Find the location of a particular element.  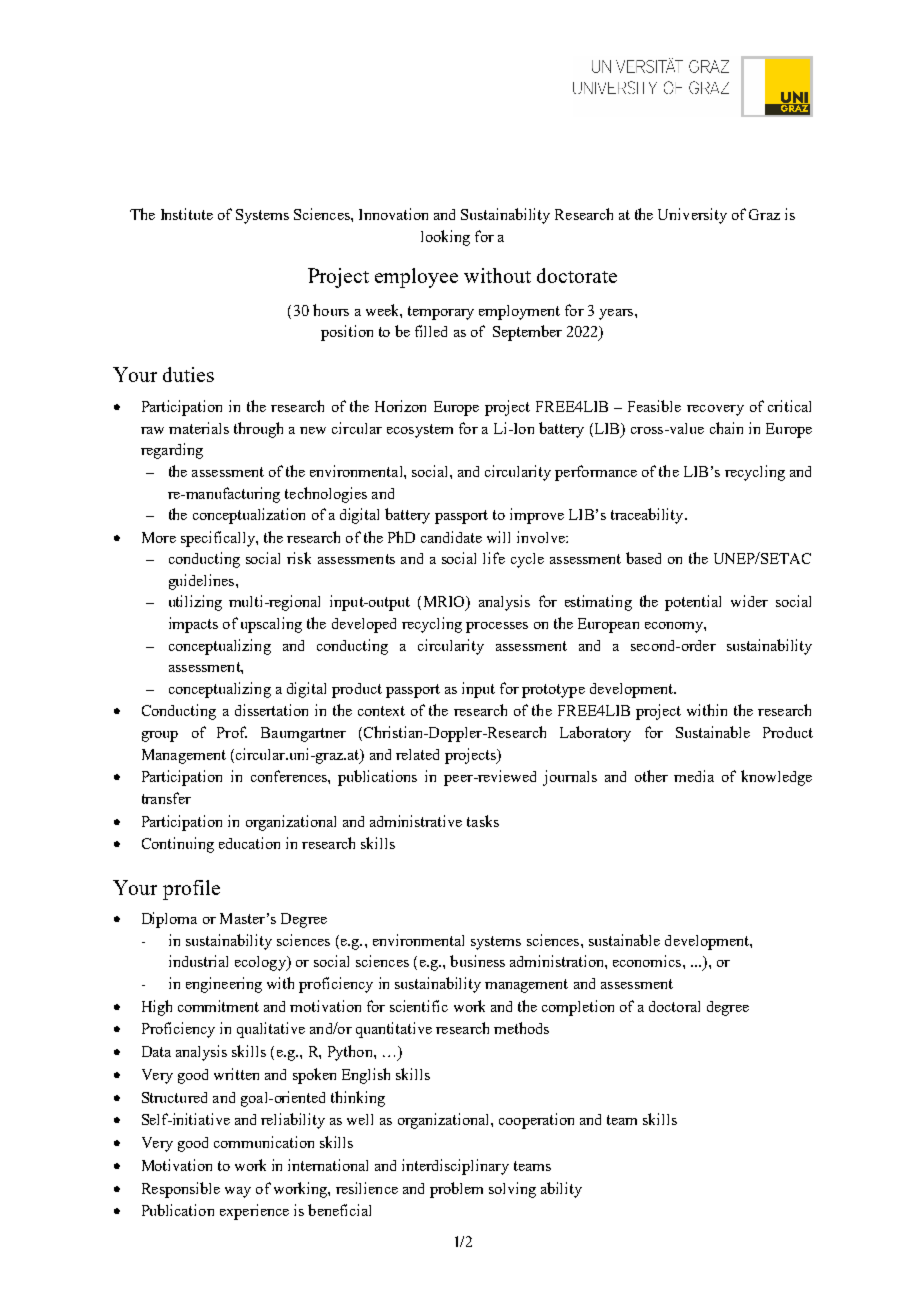

University is located at coordinates (692, 216).
